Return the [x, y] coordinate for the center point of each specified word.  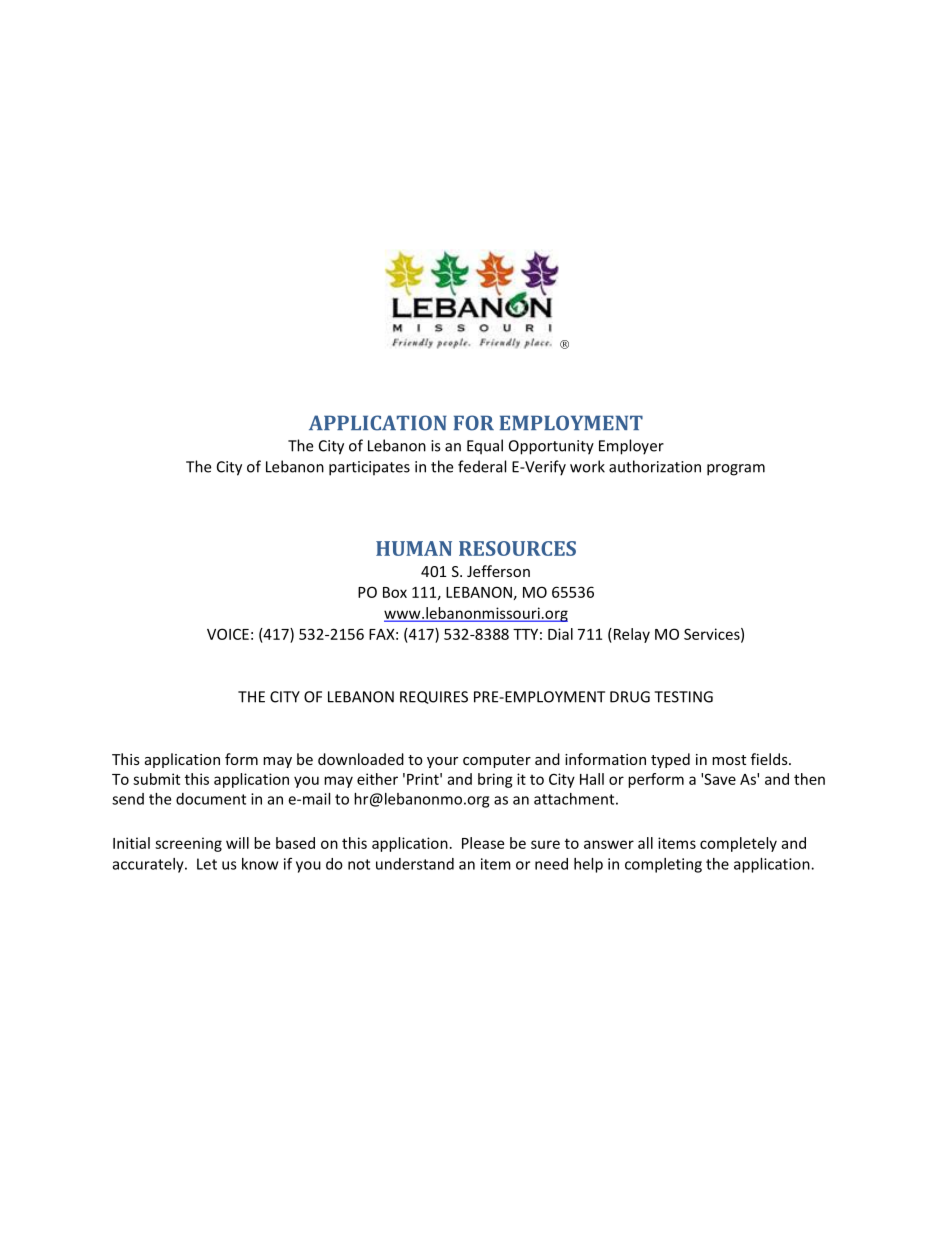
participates [369, 468]
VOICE [228, 634]
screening [188, 844]
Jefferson [498, 571]
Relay [630, 635]
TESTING [683, 697]
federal [482, 466]
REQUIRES [434, 697]
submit [156, 779]
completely [738, 844]
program [736, 470]
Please [483, 843]
